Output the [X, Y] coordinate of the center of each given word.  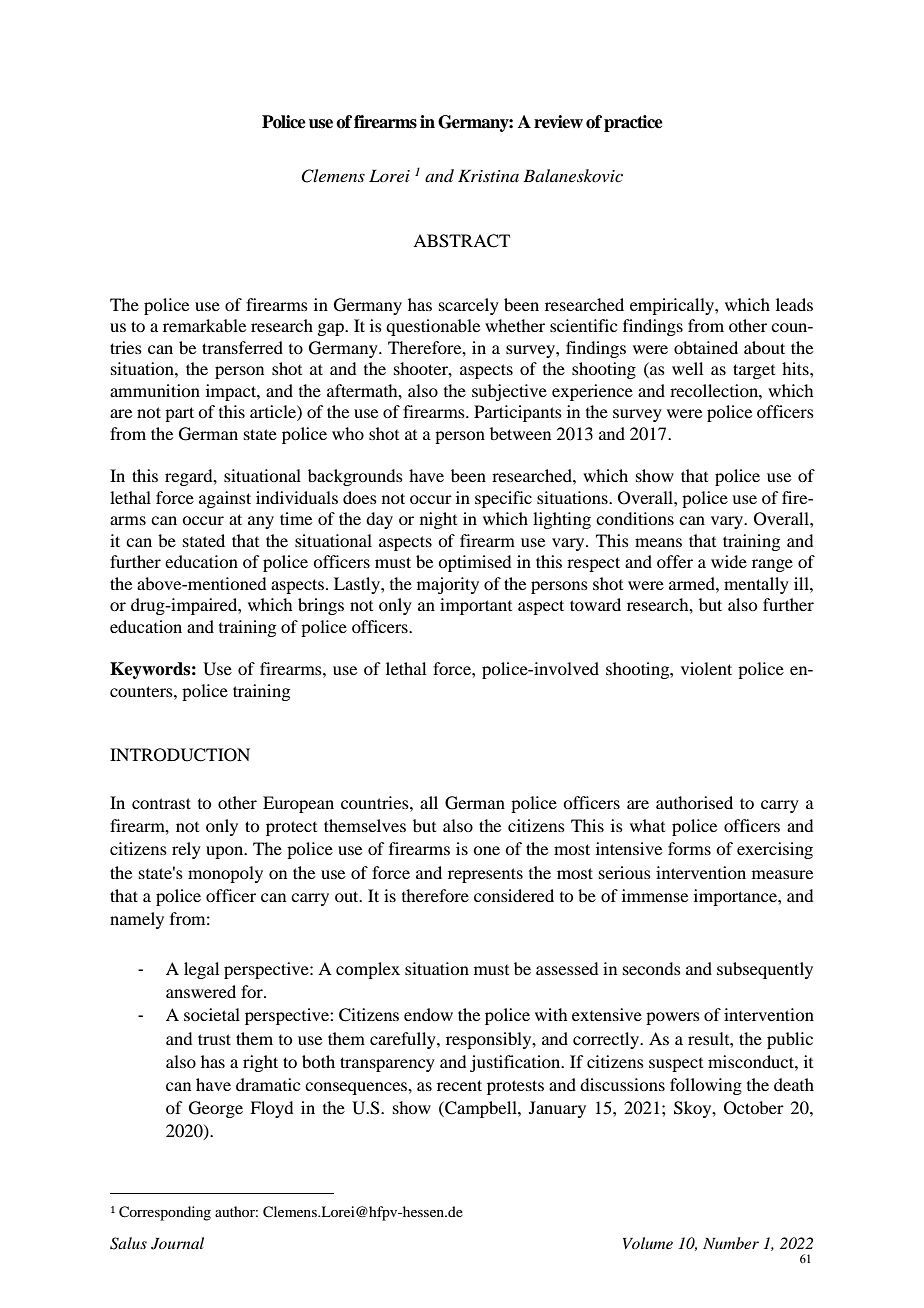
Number [731, 1243]
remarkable [204, 325]
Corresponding [165, 1213]
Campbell [481, 1109]
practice [633, 123]
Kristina [488, 175]
